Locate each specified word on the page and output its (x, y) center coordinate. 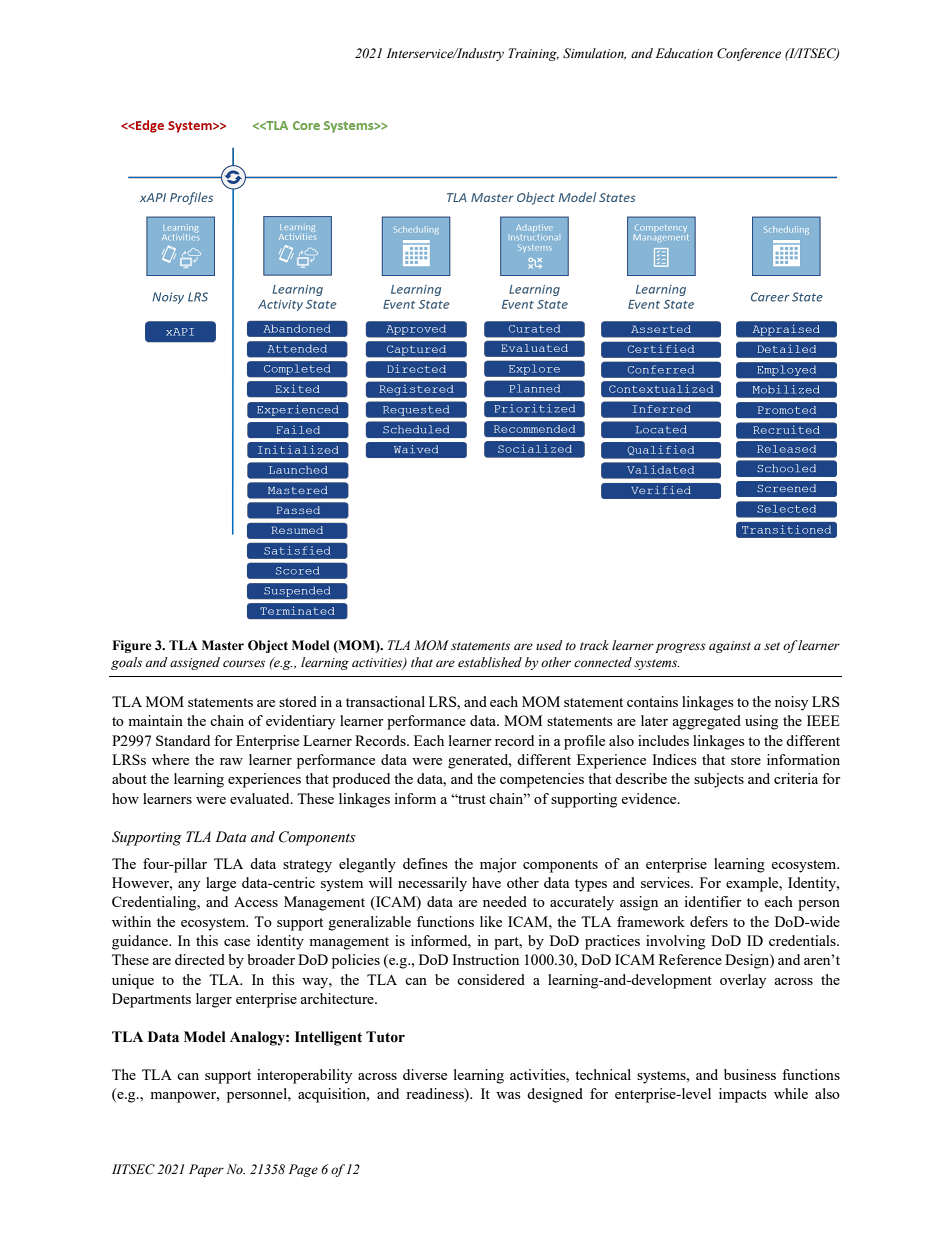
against (730, 647)
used (549, 645)
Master (223, 645)
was (508, 1095)
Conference (749, 54)
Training (534, 54)
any (189, 886)
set (772, 646)
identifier (713, 901)
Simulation (594, 54)
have (486, 882)
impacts (742, 1095)
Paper (206, 1170)
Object (268, 646)
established (490, 662)
